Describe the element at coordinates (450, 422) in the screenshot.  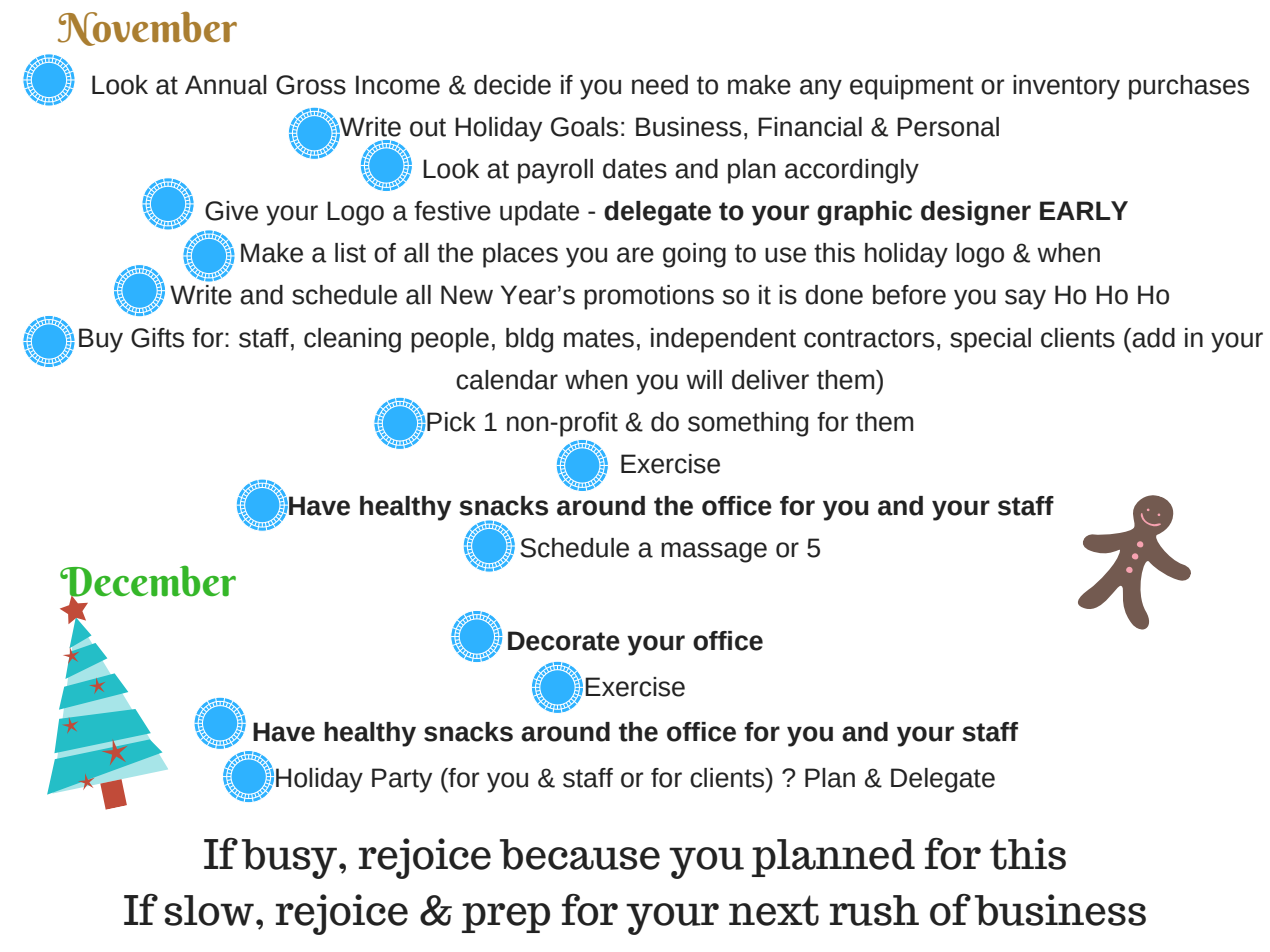
I see `Pick` at that location.
